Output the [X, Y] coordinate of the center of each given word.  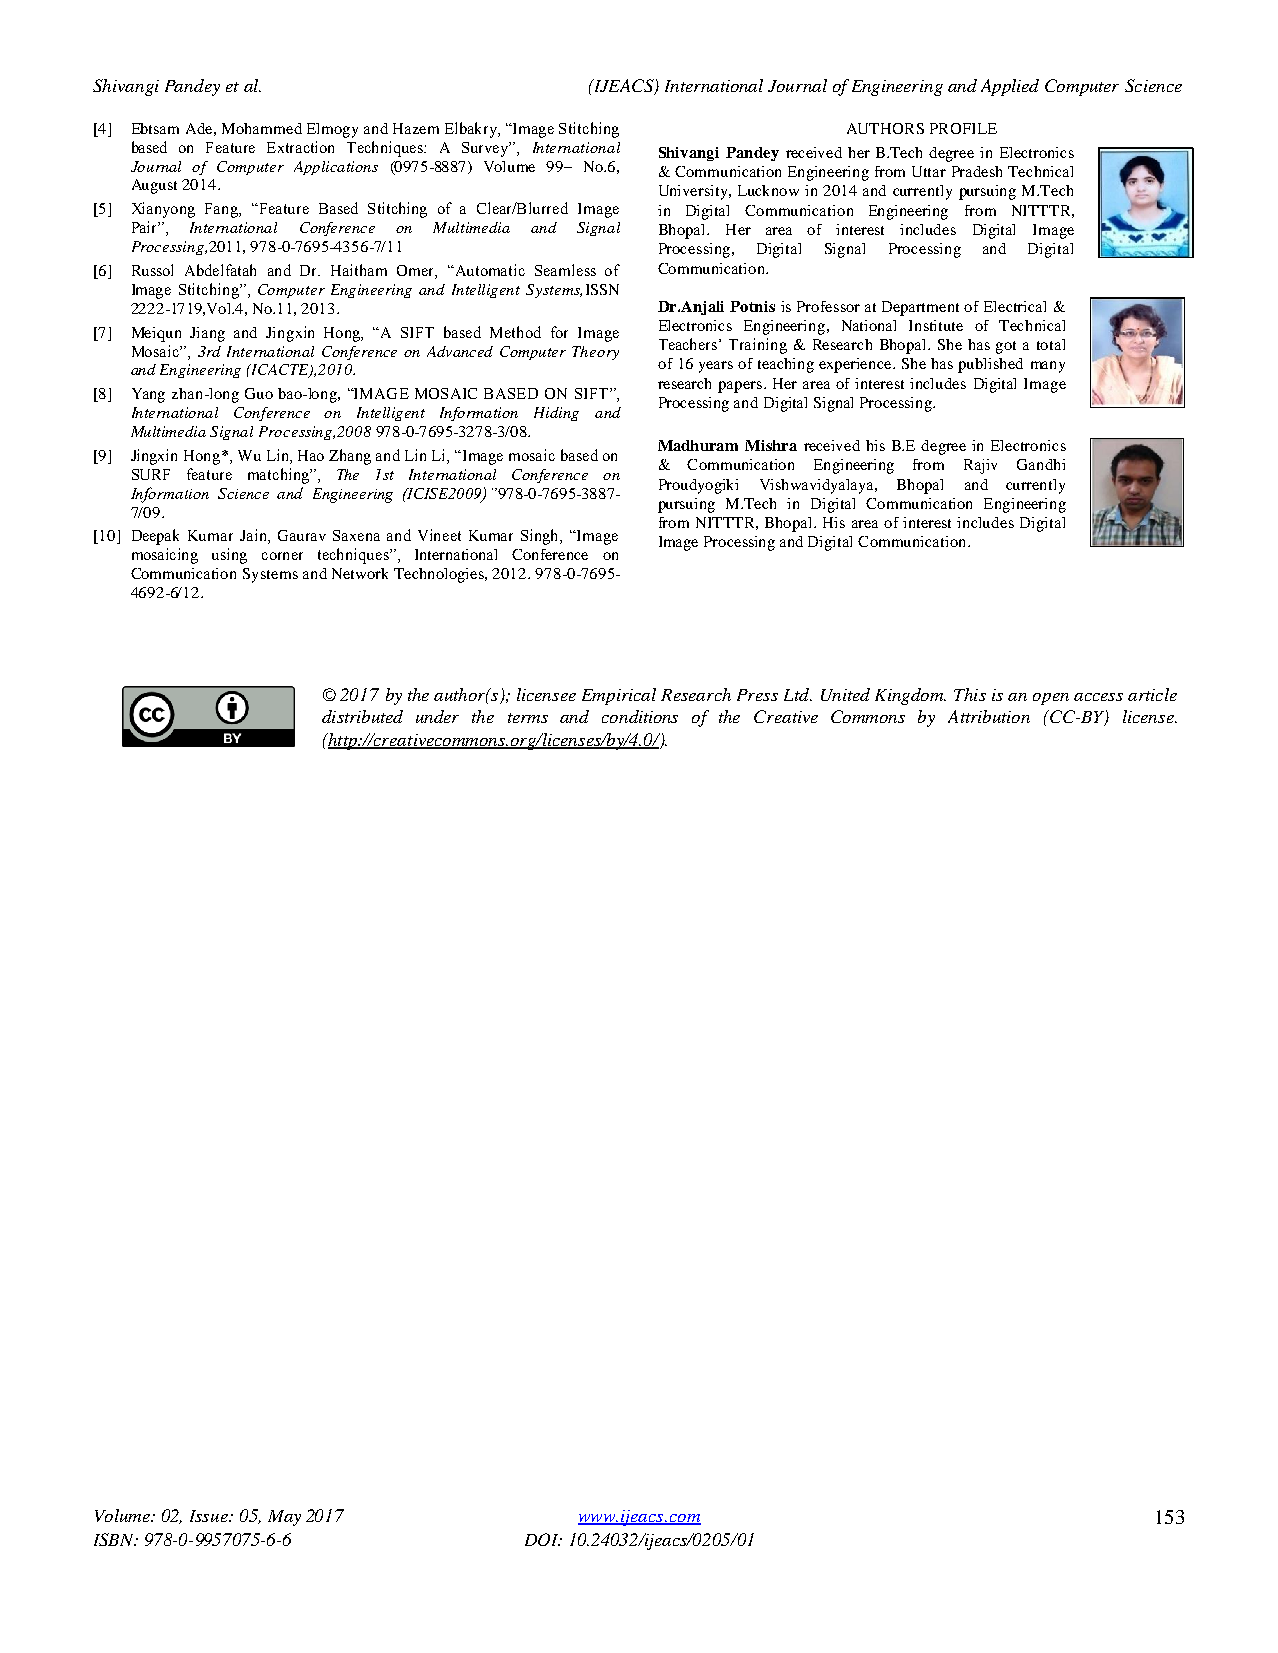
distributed [362, 716]
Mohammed [262, 128]
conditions [640, 716]
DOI [543, 1539]
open [1051, 699]
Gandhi [1041, 464]
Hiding [556, 414]
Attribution [989, 716]
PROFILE [963, 128]
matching [280, 476]
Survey [486, 149]
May [284, 1518]
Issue [210, 1516]
